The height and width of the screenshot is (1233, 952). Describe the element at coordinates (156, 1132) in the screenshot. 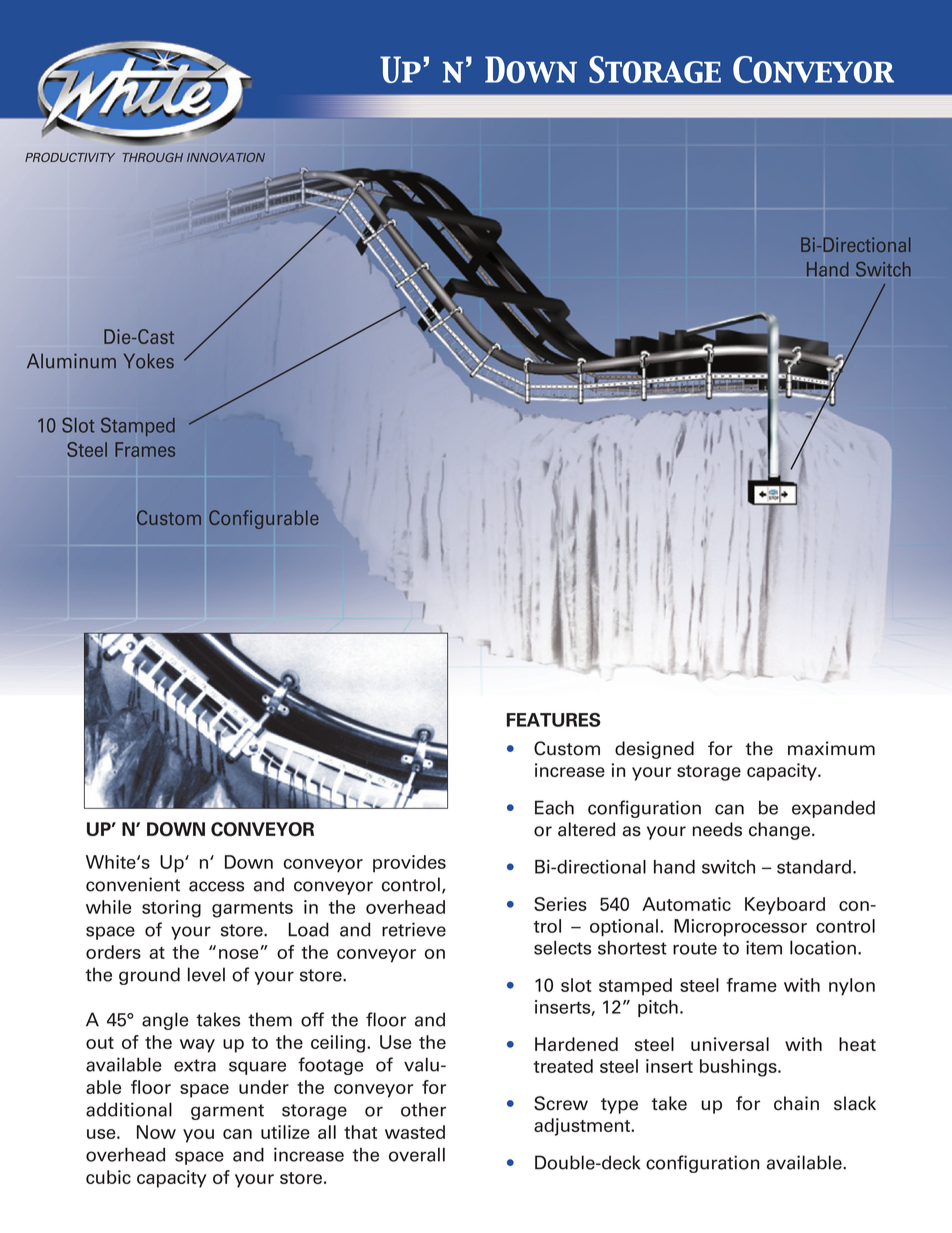

I see `Now` at that location.
